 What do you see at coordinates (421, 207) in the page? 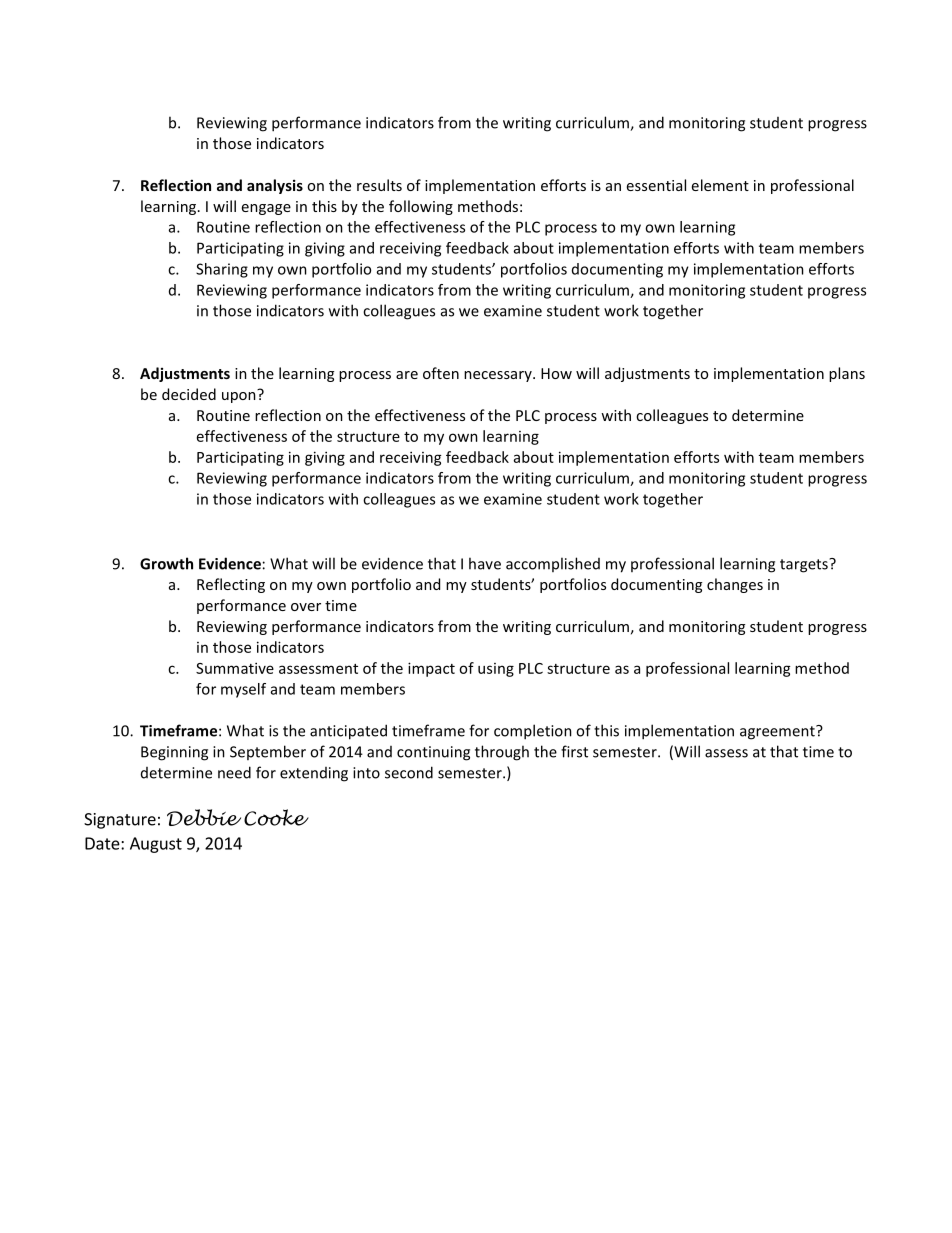
I see `following` at bounding box center [421, 207].
